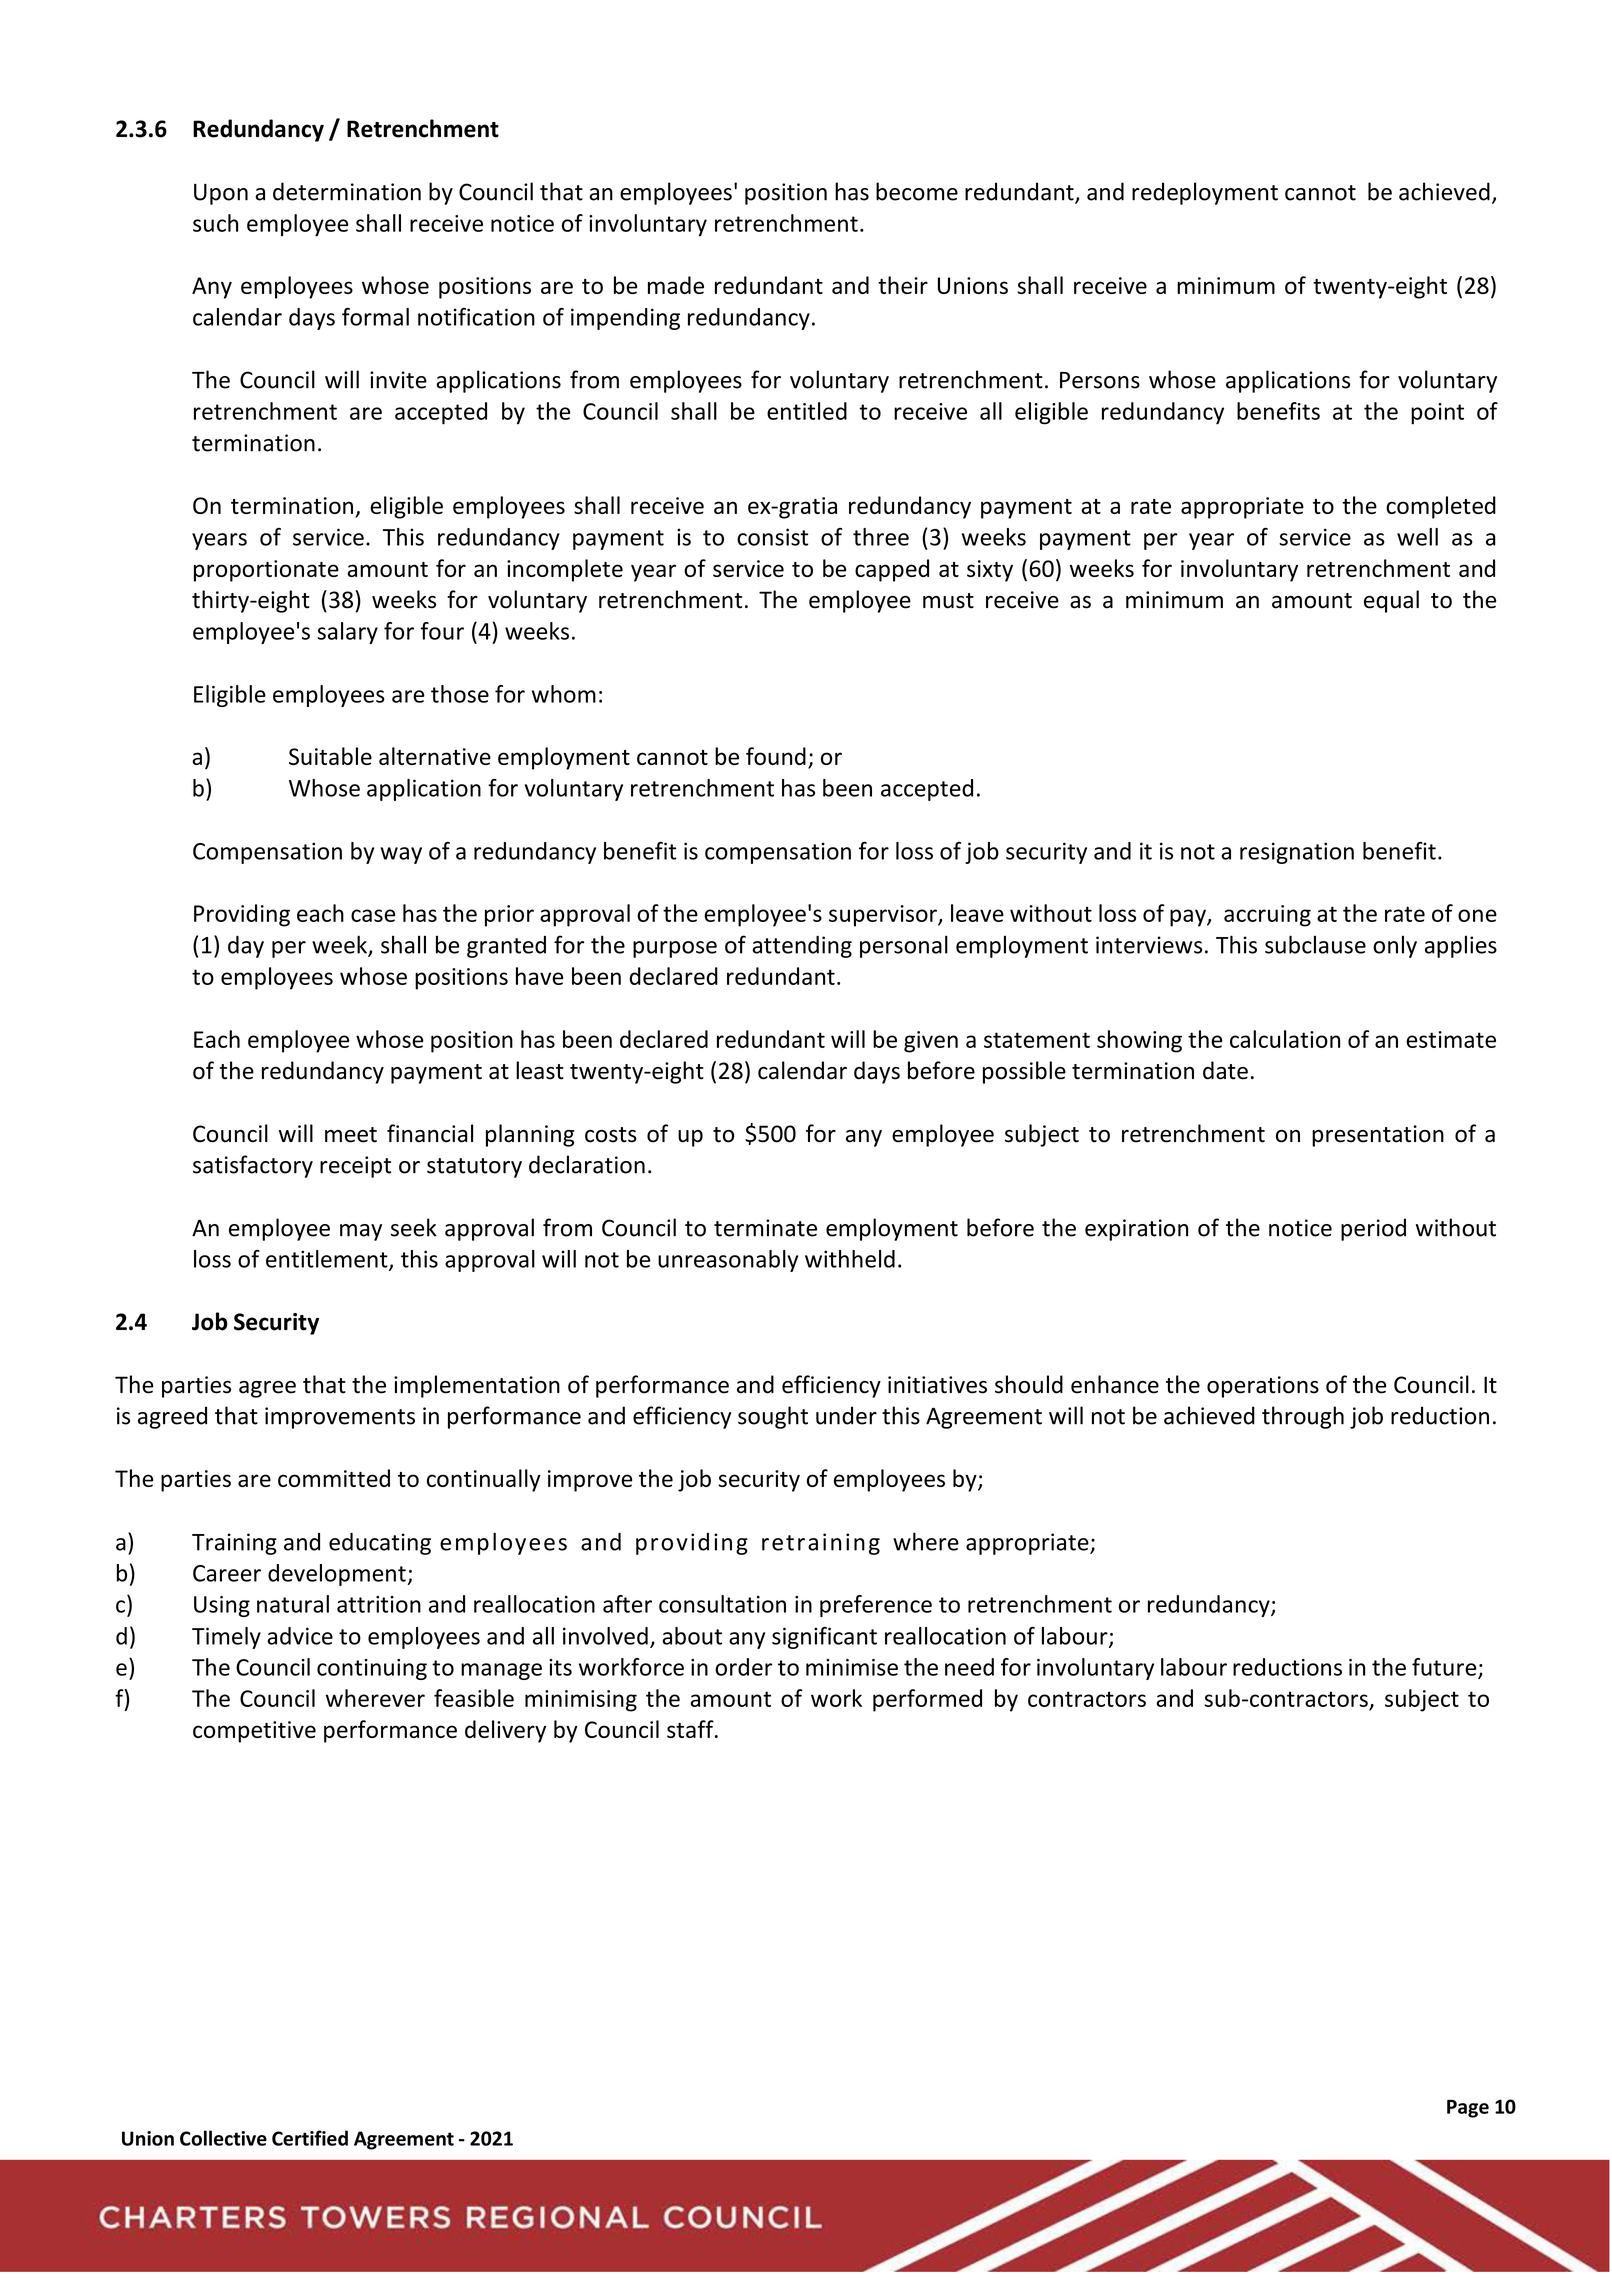 This screenshot has width=1612, height=2279. What do you see at coordinates (1205, 193) in the screenshot?
I see `redeployment` at bounding box center [1205, 193].
